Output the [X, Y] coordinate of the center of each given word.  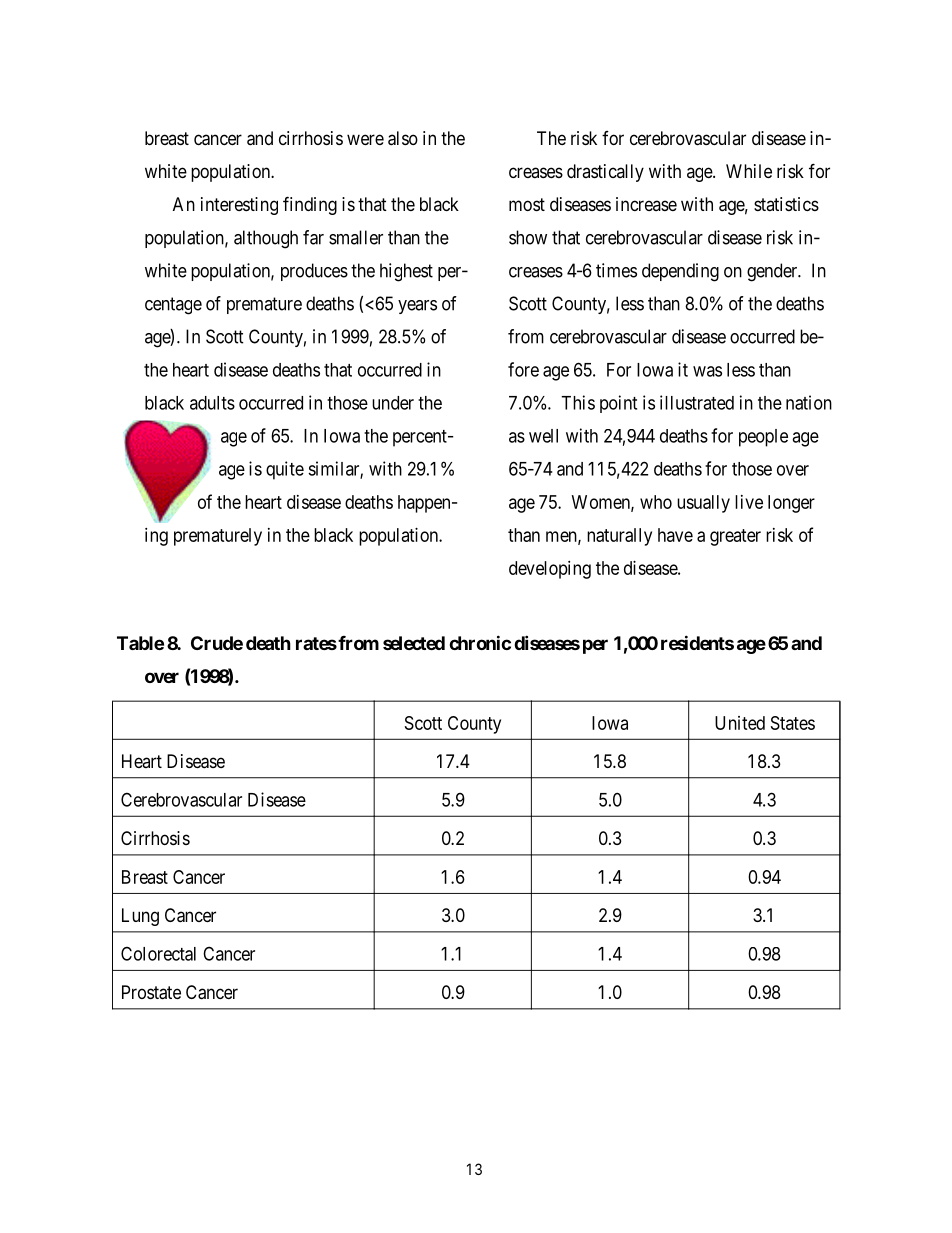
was [707, 371]
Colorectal [158, 953]
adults [212, 403]
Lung [140, 917]
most [527, 204]
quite [285, 470]
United [740, 723]
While [749, 171]
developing [550, 570]
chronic [480, 642]
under [393, 403]
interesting [239, 206]
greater [735, 537]
